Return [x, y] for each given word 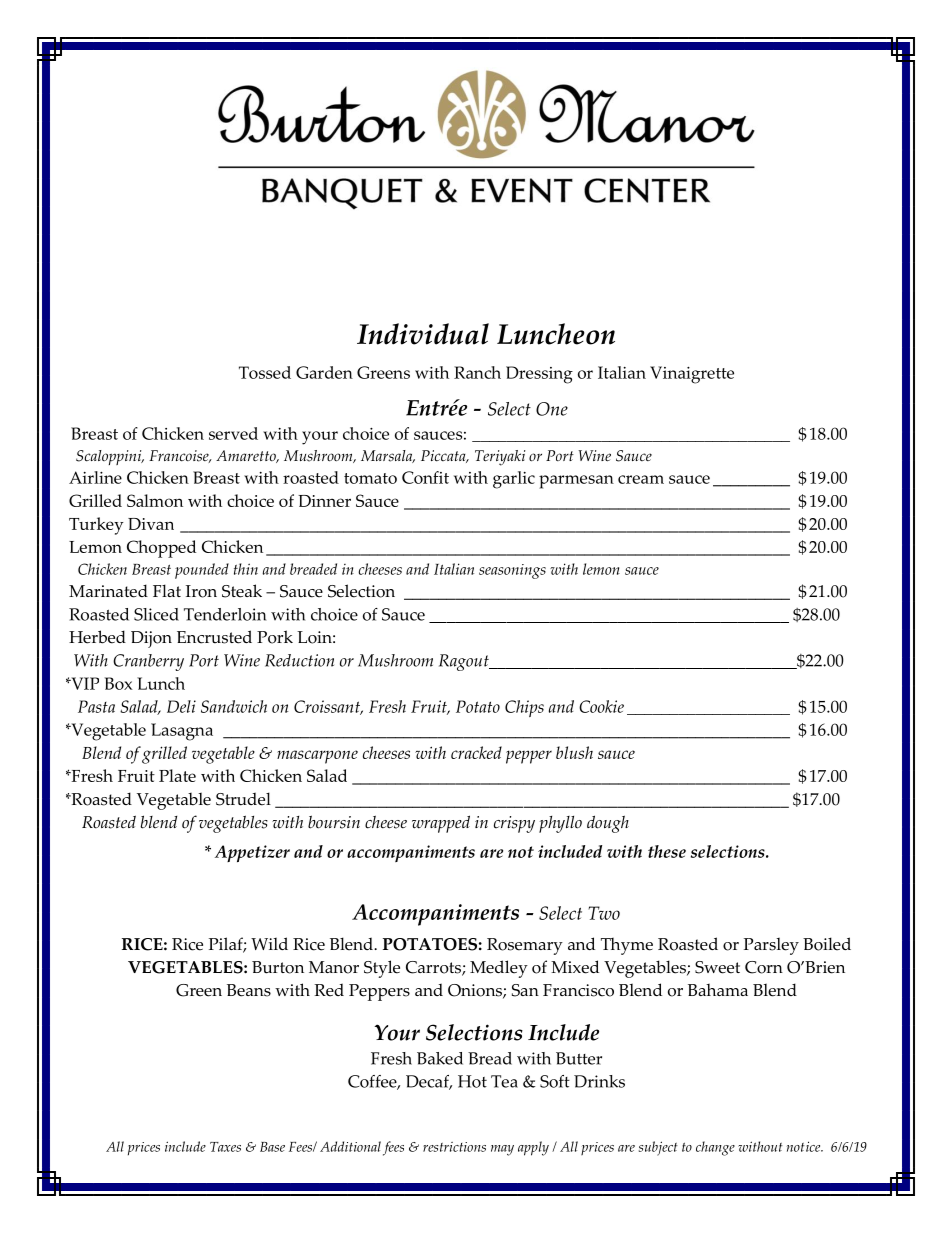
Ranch [477, 372]
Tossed [265, 372]
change [715, 1148]
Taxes [225, 1147]
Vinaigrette [692, 375]
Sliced [156, 614]
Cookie [601, 706]
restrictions [454, 1147]
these [667, 851]
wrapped [441, 824]
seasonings [512, 571]
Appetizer [252, 853]
